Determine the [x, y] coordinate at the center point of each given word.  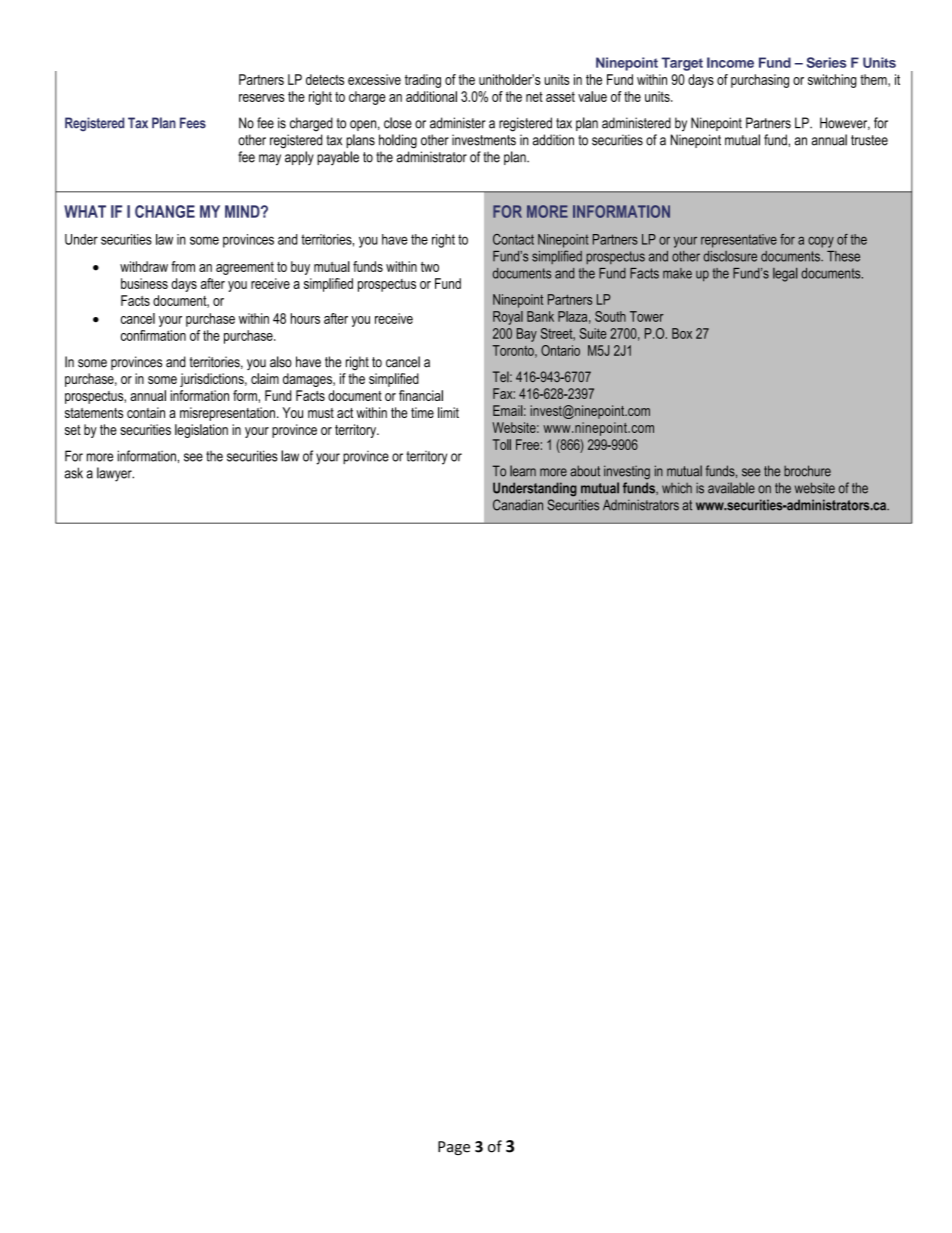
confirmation [153, 335]
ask [74, 473]
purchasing [760, 81]
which [677, 488]
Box [682, 333]
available [731, 488]
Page [454, 1148]
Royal [508, 318]
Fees [193, 123]
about [585, 471]
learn [523, 471]
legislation [201, 431]
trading [423, 81]
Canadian [518, 505]
